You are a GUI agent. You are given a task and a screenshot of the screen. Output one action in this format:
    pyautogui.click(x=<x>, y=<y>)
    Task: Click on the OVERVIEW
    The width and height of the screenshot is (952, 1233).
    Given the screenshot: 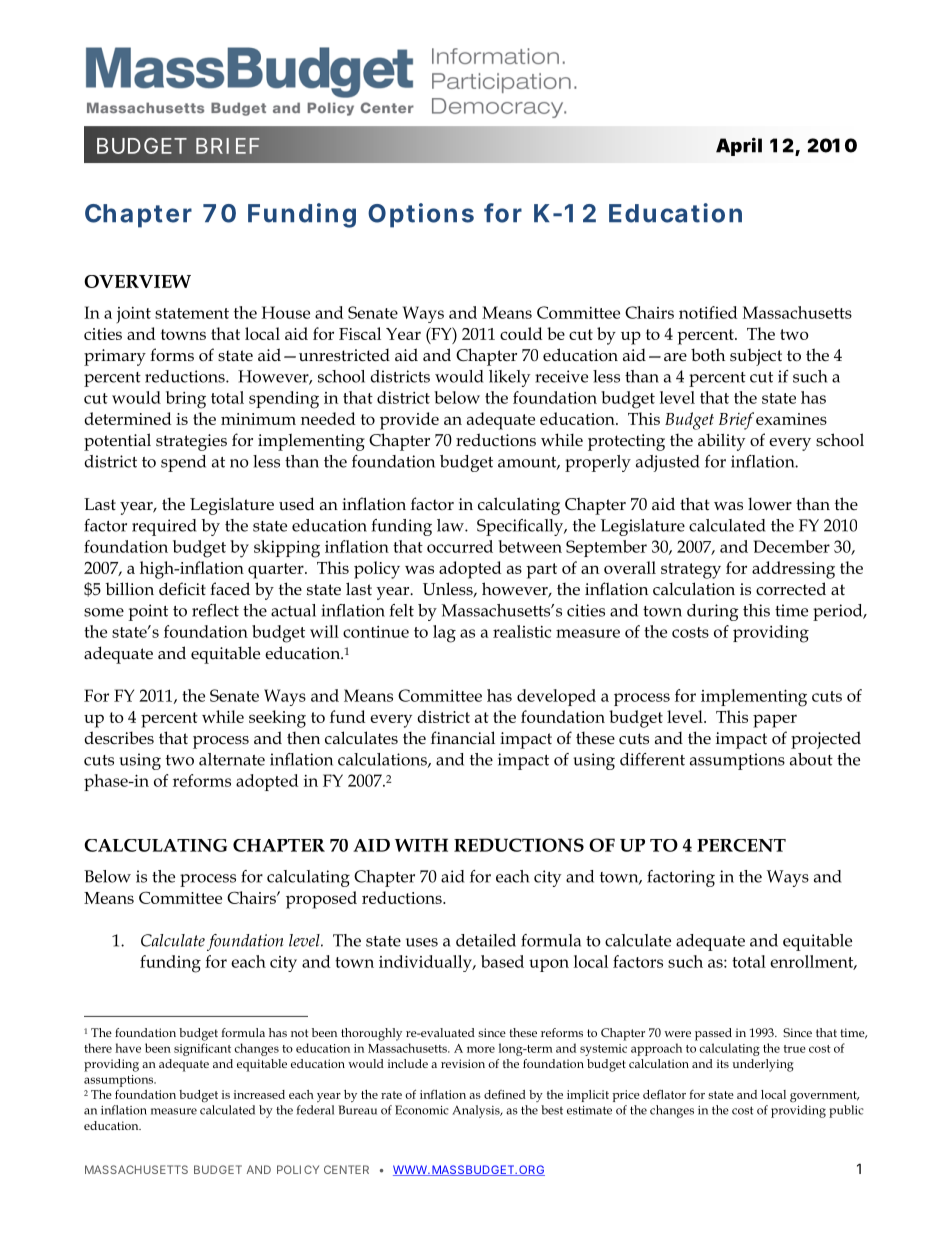 What is the action you would take?
    pyautogui.click(x=137, y=281)
